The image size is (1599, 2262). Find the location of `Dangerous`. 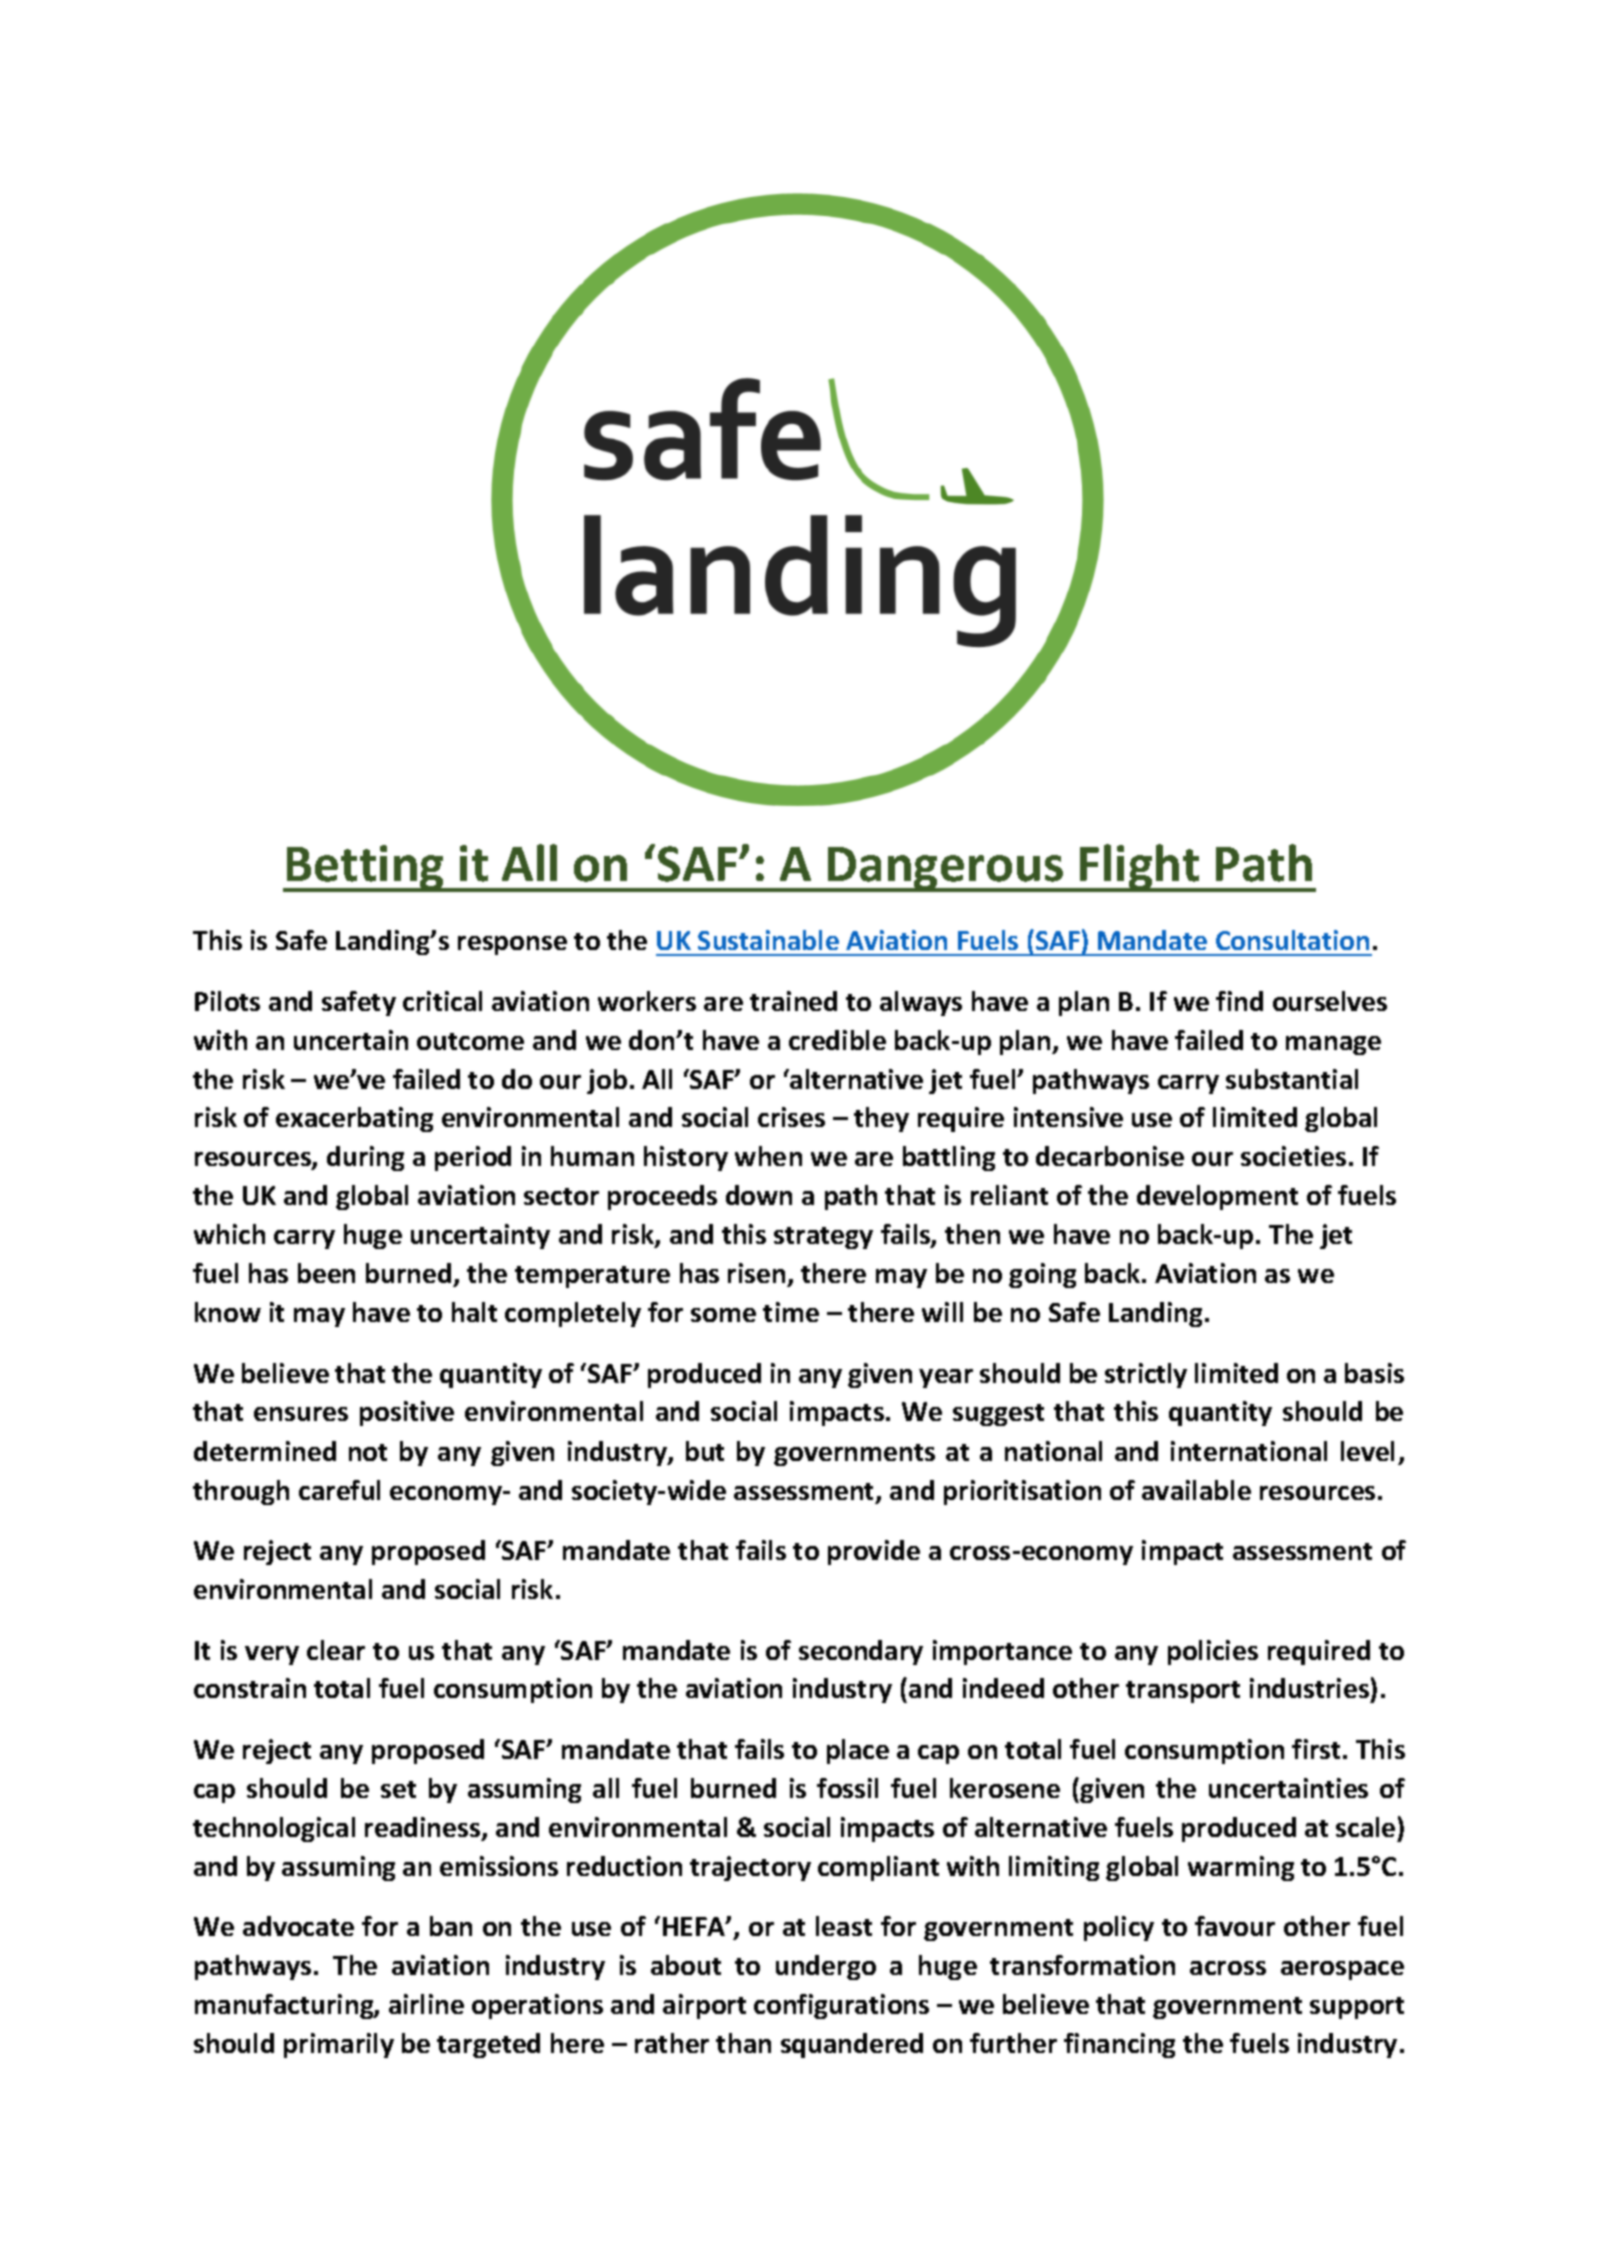

Dangerous is located at coordinates (946, 869).
